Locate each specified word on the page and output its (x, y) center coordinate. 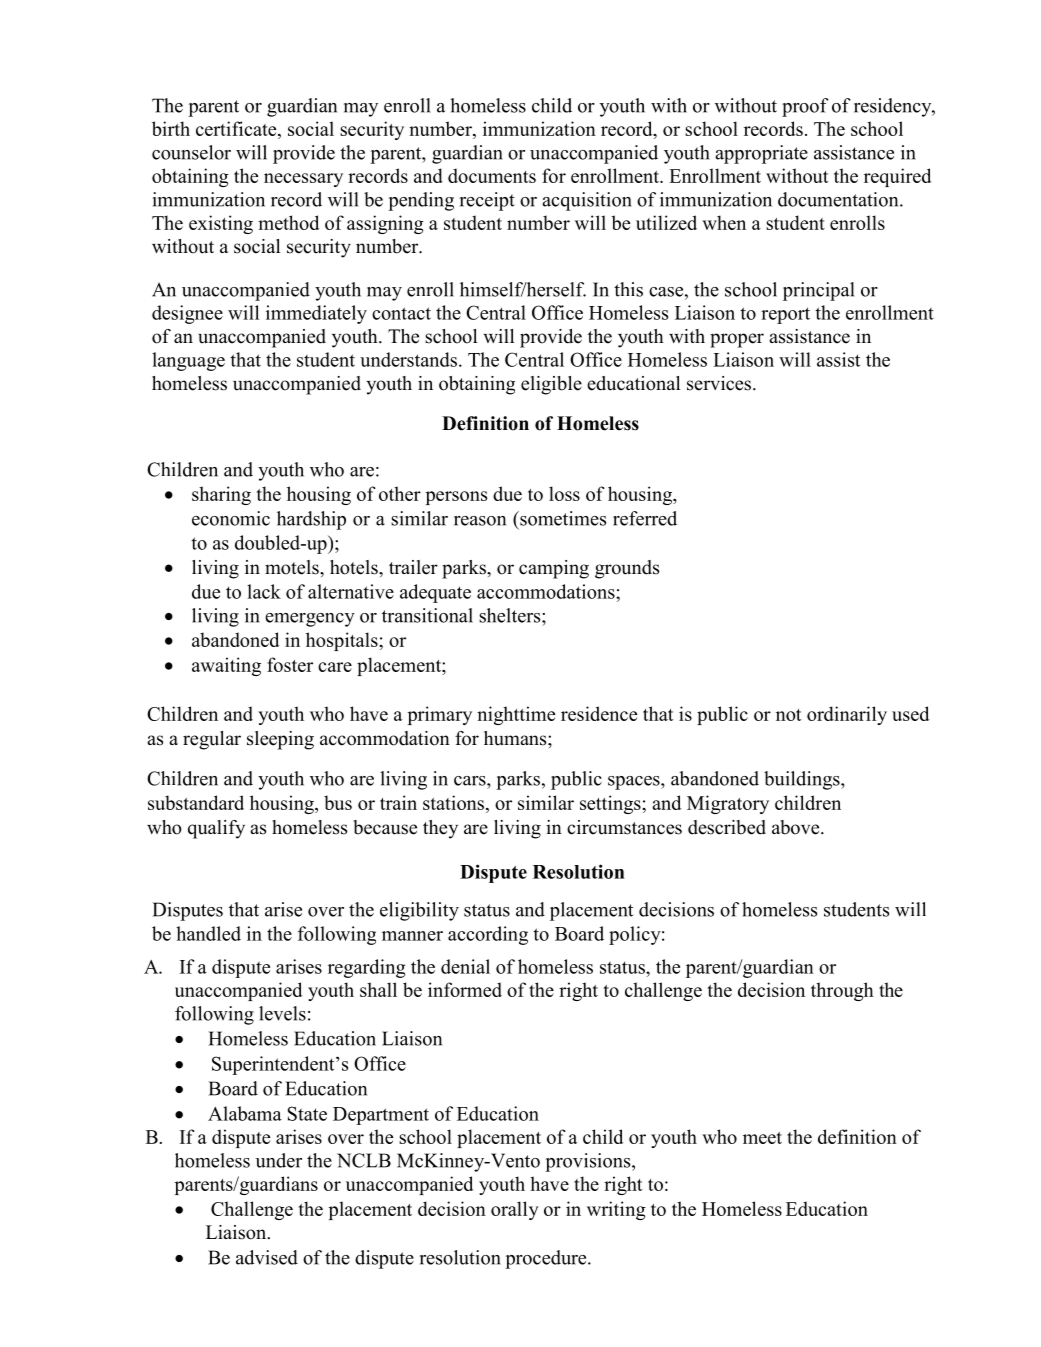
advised (267, 1257)
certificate (237, 128)
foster (290, 664)
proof (805, 107)
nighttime (516, 715)
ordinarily (847, 715)
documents (492, 175)
